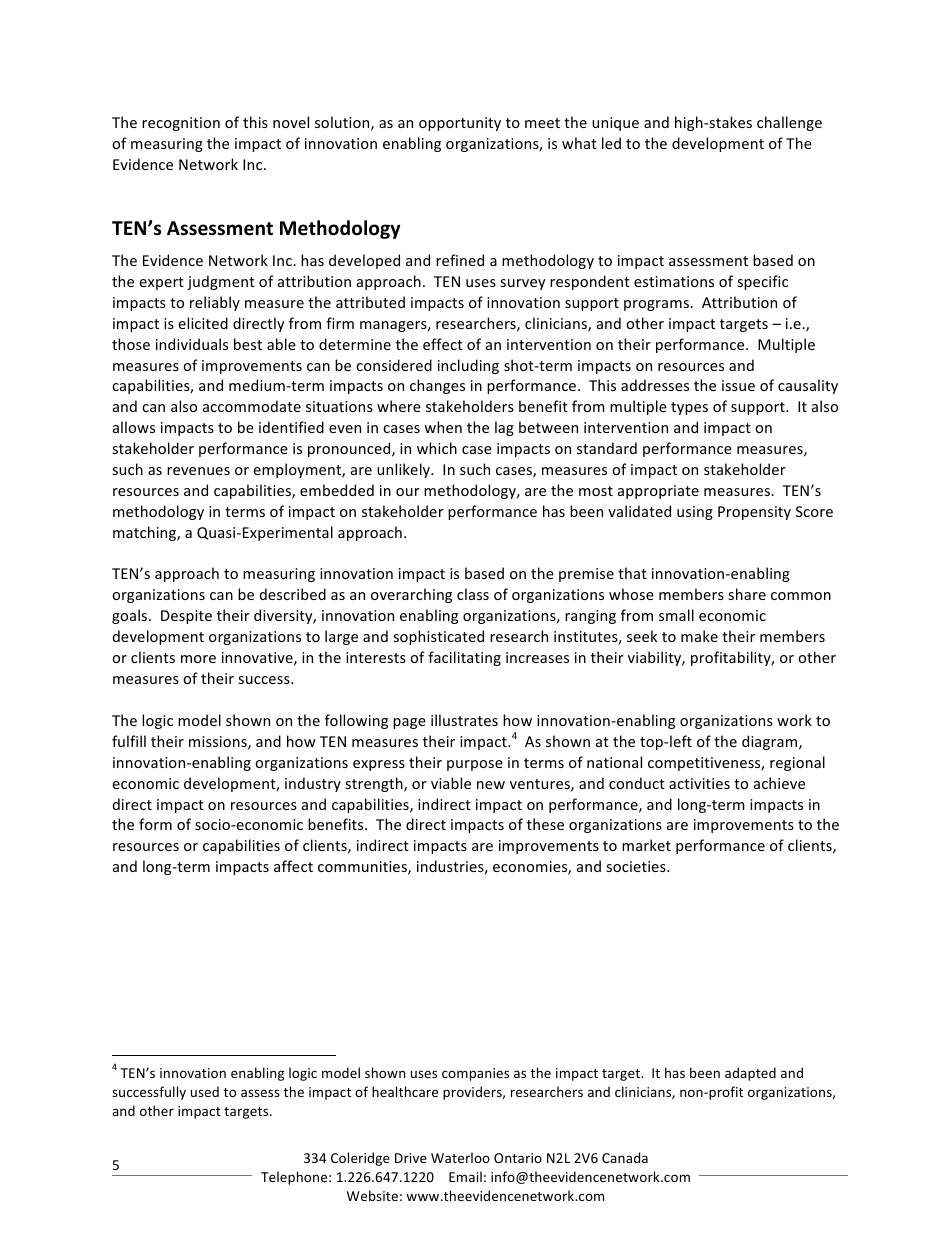  I want to click on affect, so click(293, 866).
